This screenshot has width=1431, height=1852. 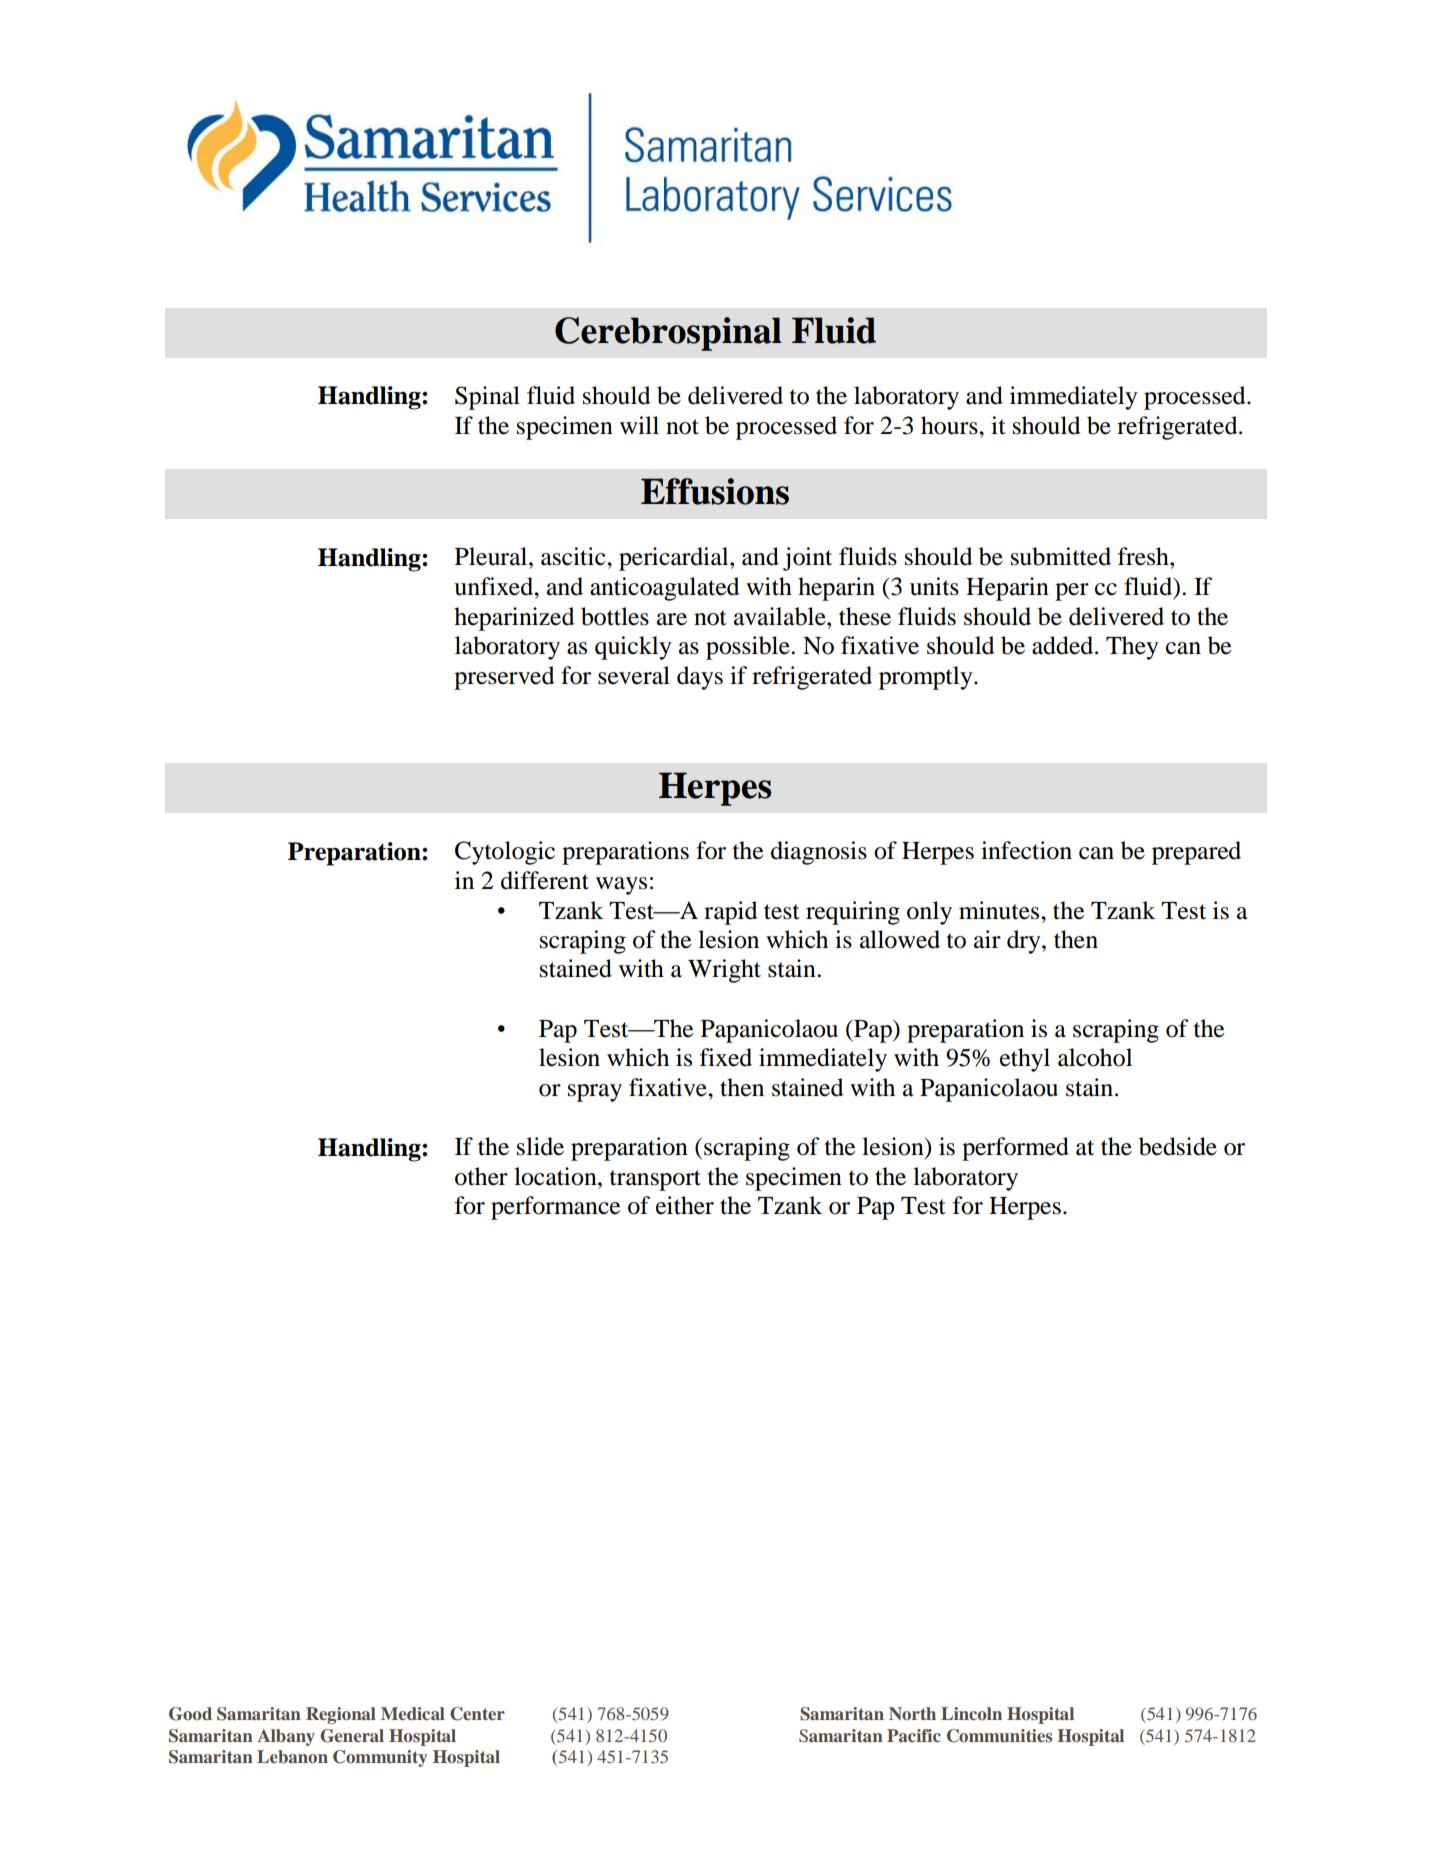 I want to click on other, so click(x=481, y=1176).
